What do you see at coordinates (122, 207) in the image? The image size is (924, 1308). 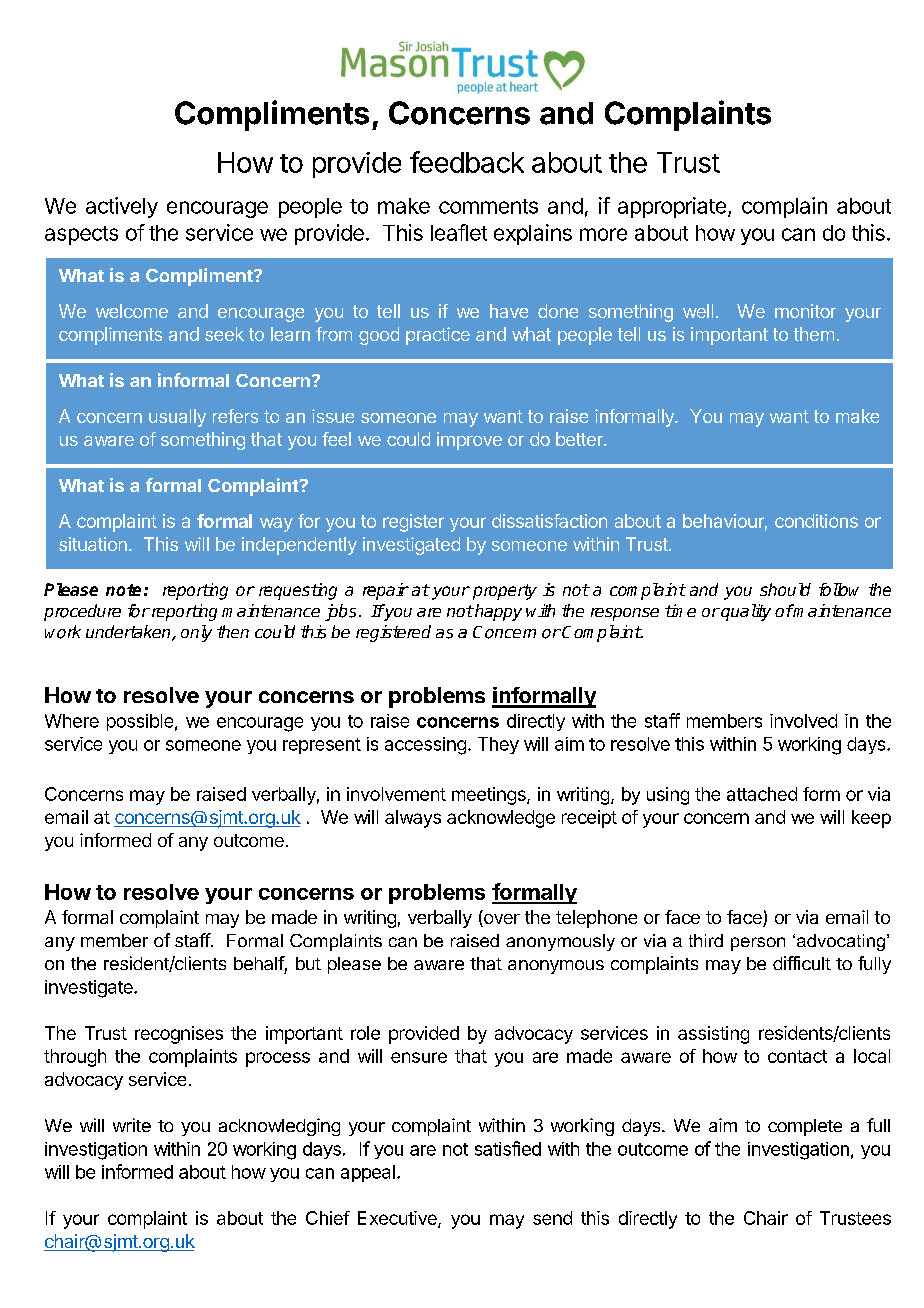 I see `actively` at bounding box center [122, 207].
